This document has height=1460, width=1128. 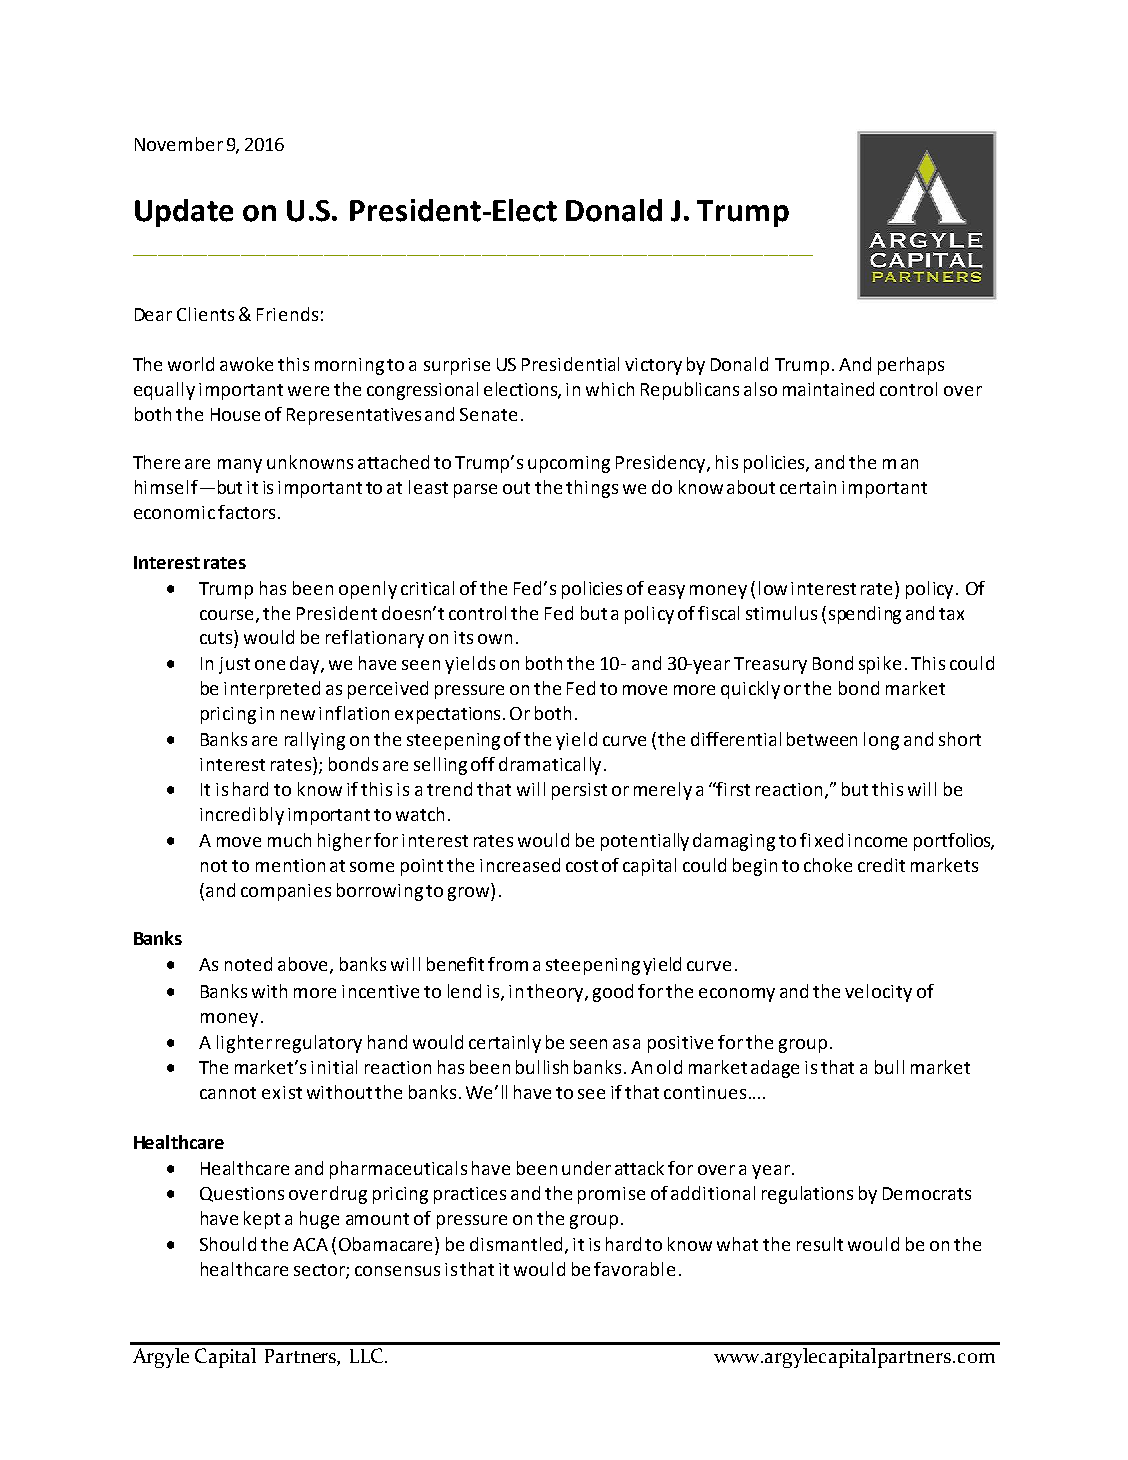 I want to click on from, so click(x=508, y=964).
